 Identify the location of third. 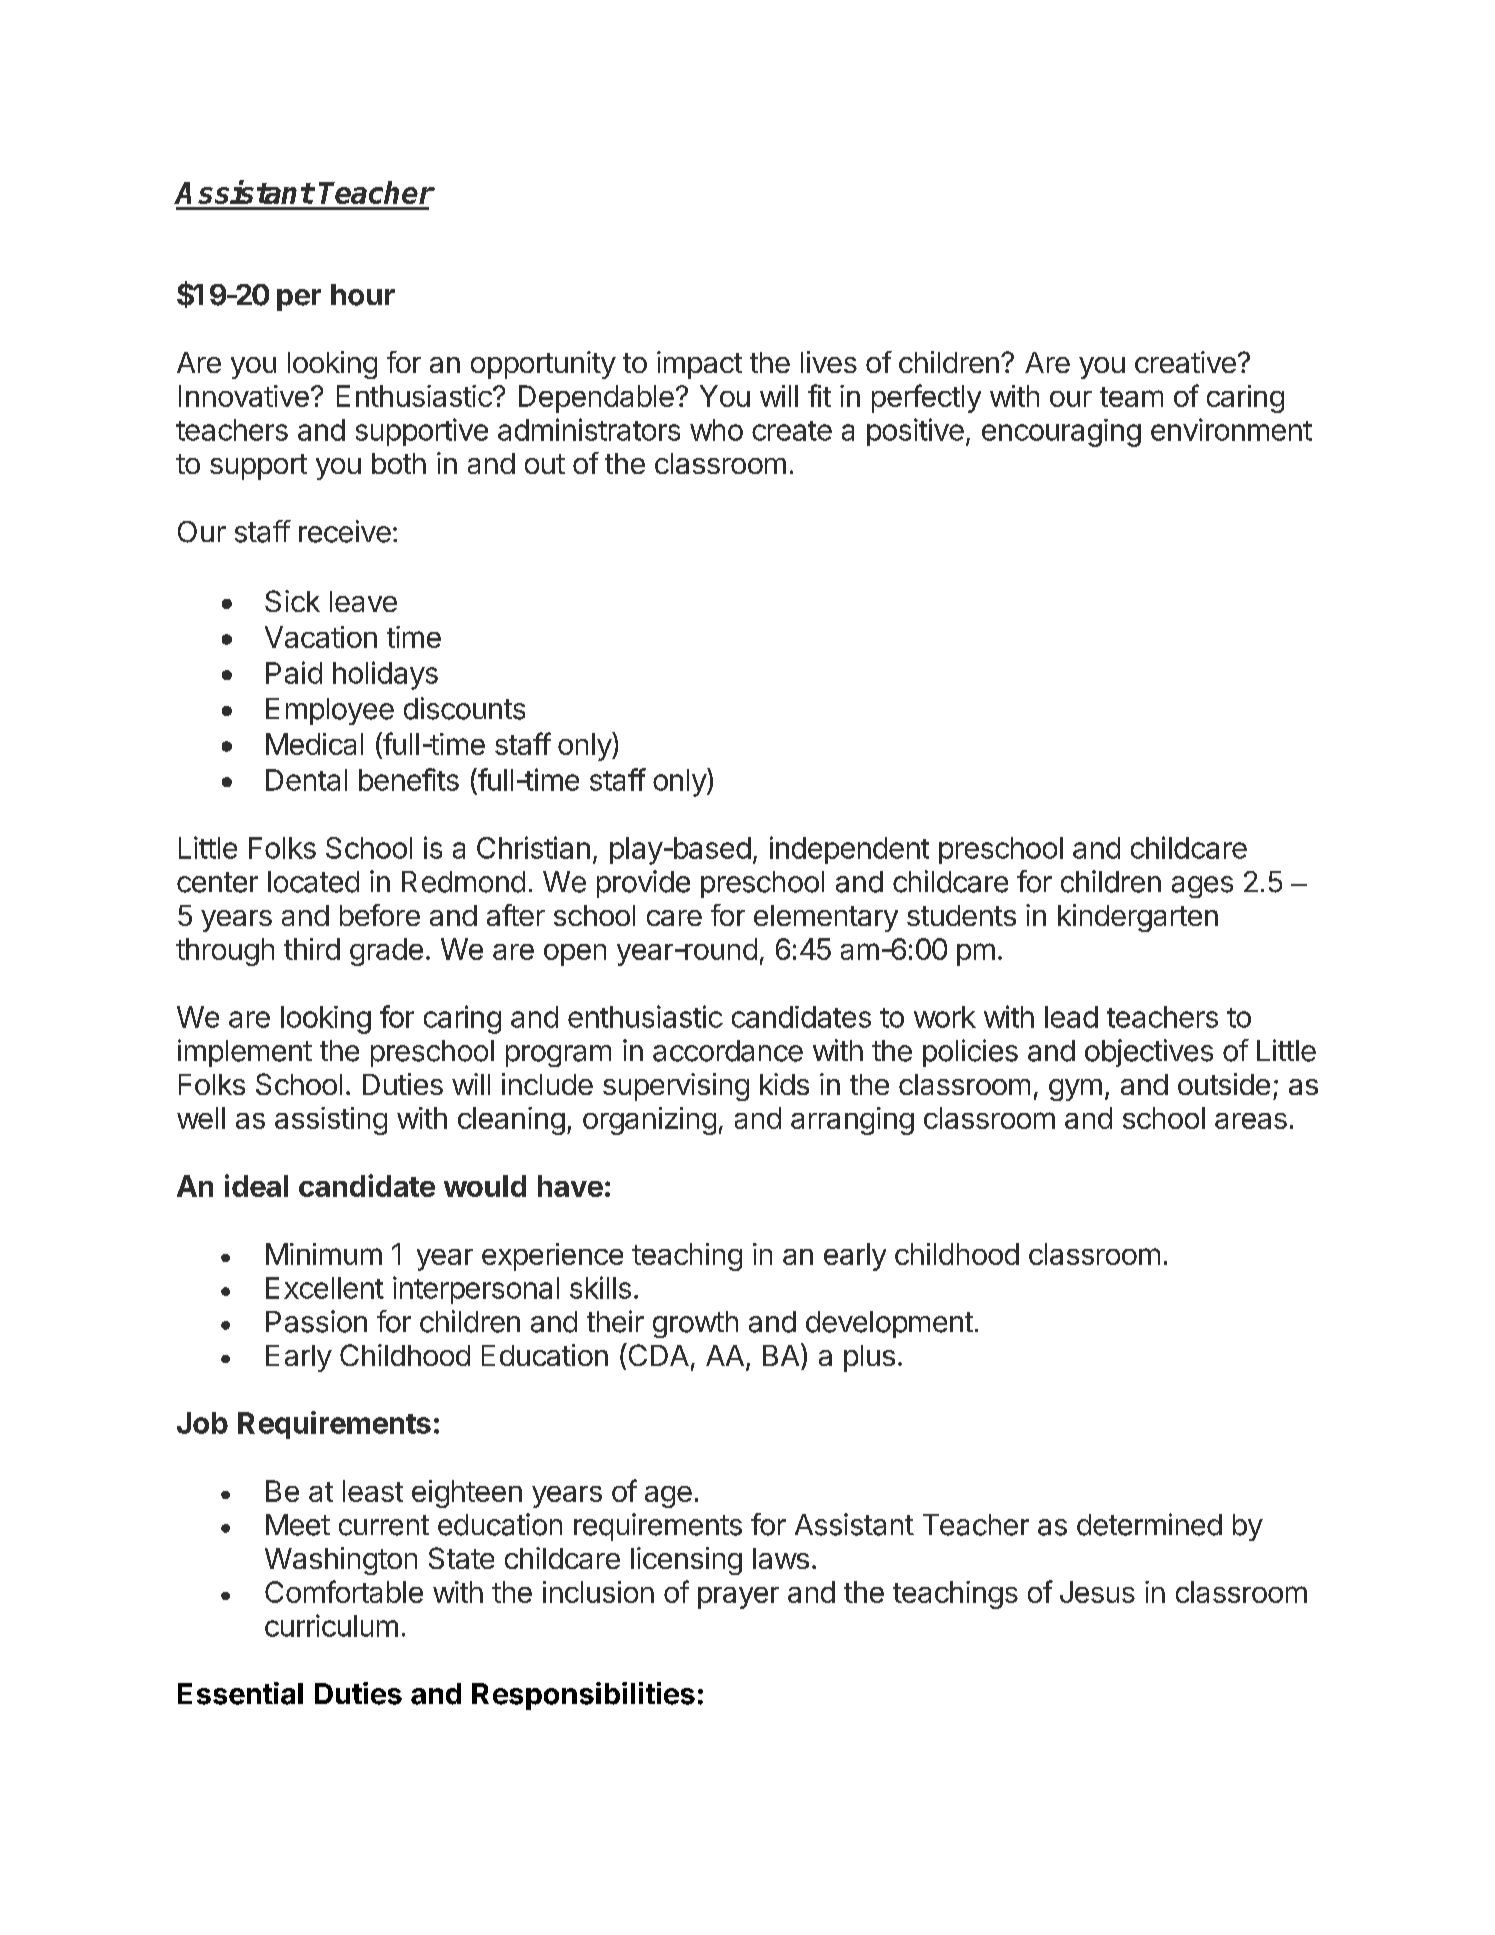
(312, 949).
